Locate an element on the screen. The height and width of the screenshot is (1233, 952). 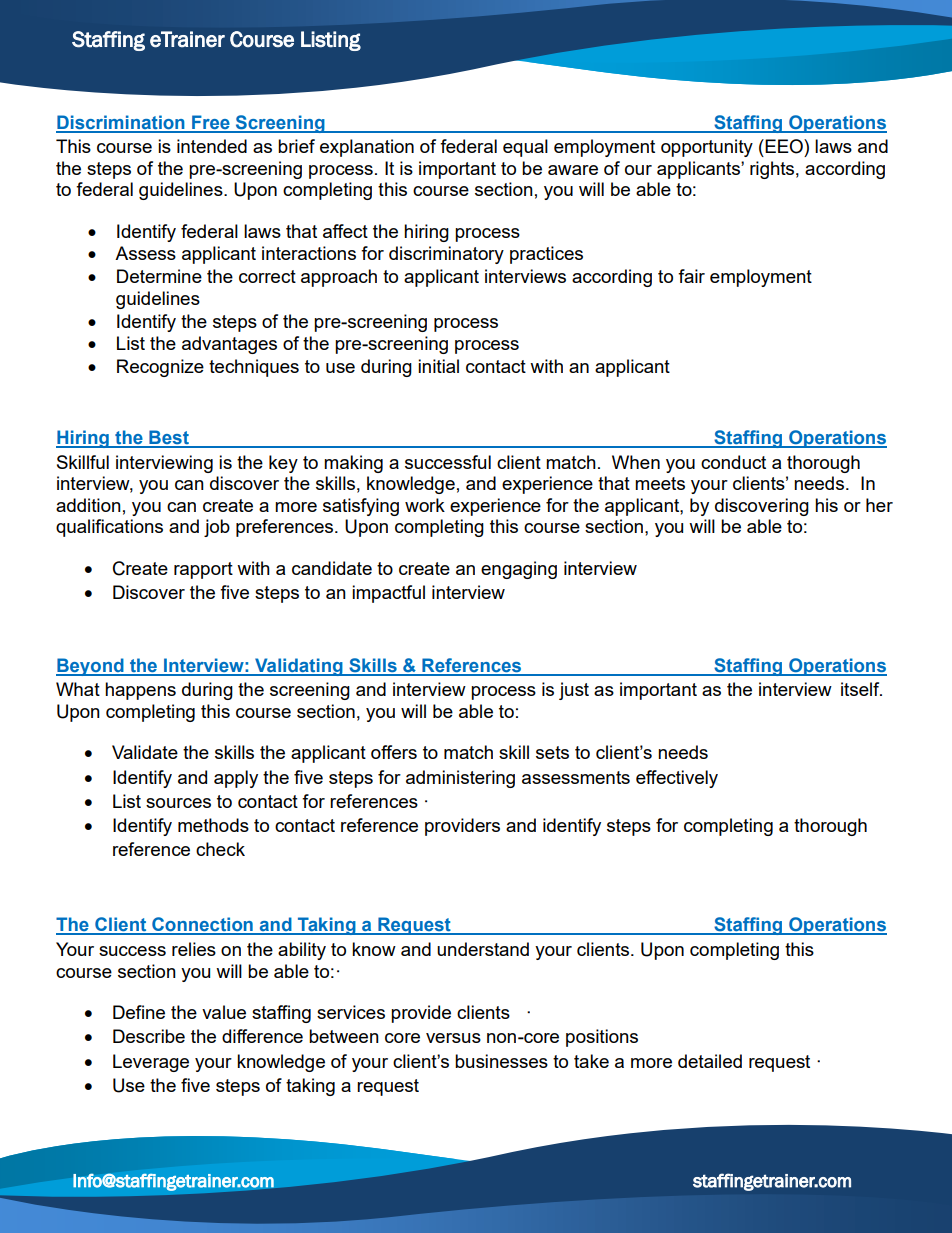
versus is located at coordinates (453, 1038).
